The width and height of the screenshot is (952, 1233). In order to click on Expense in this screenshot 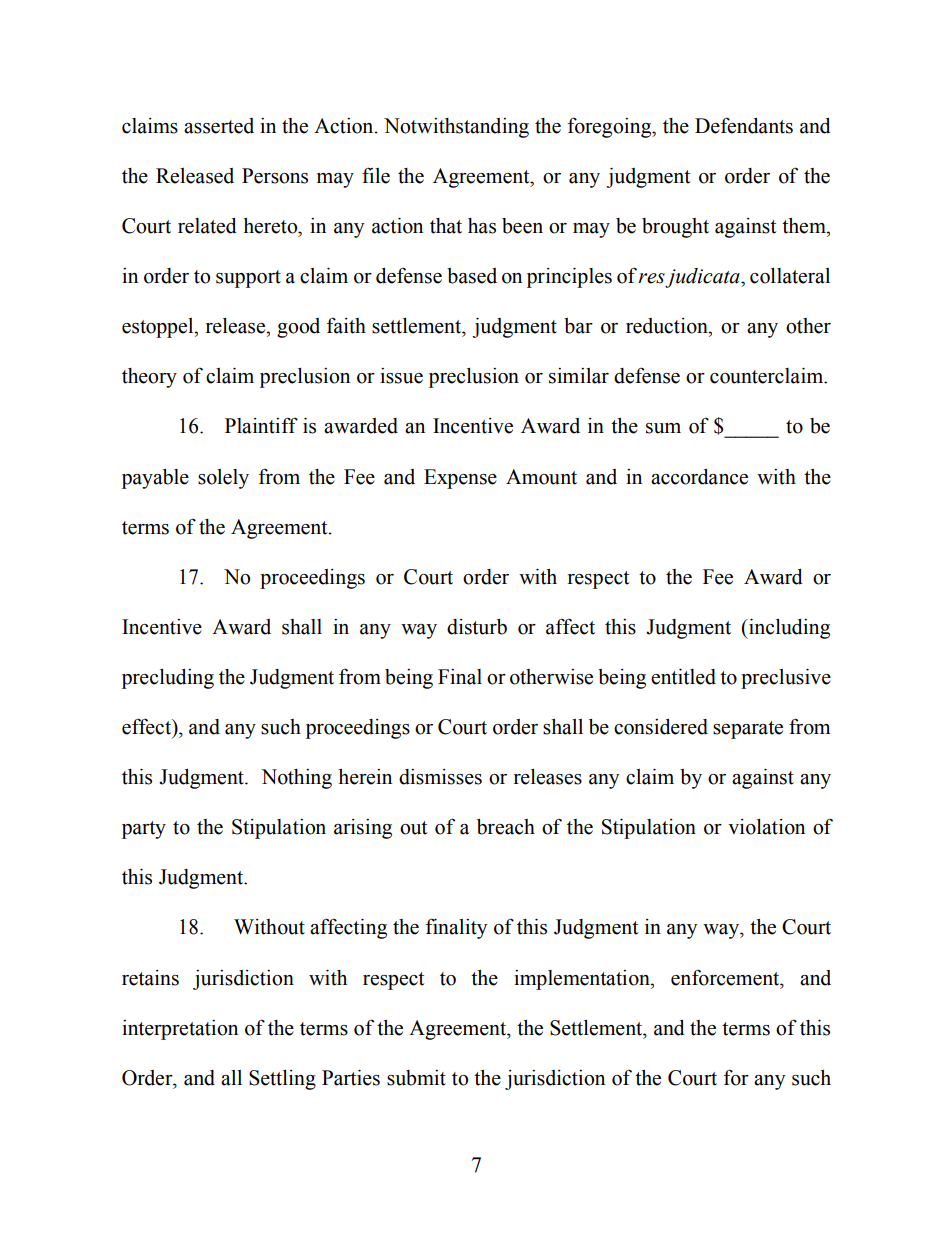, I will do `click(460, 479)`.
